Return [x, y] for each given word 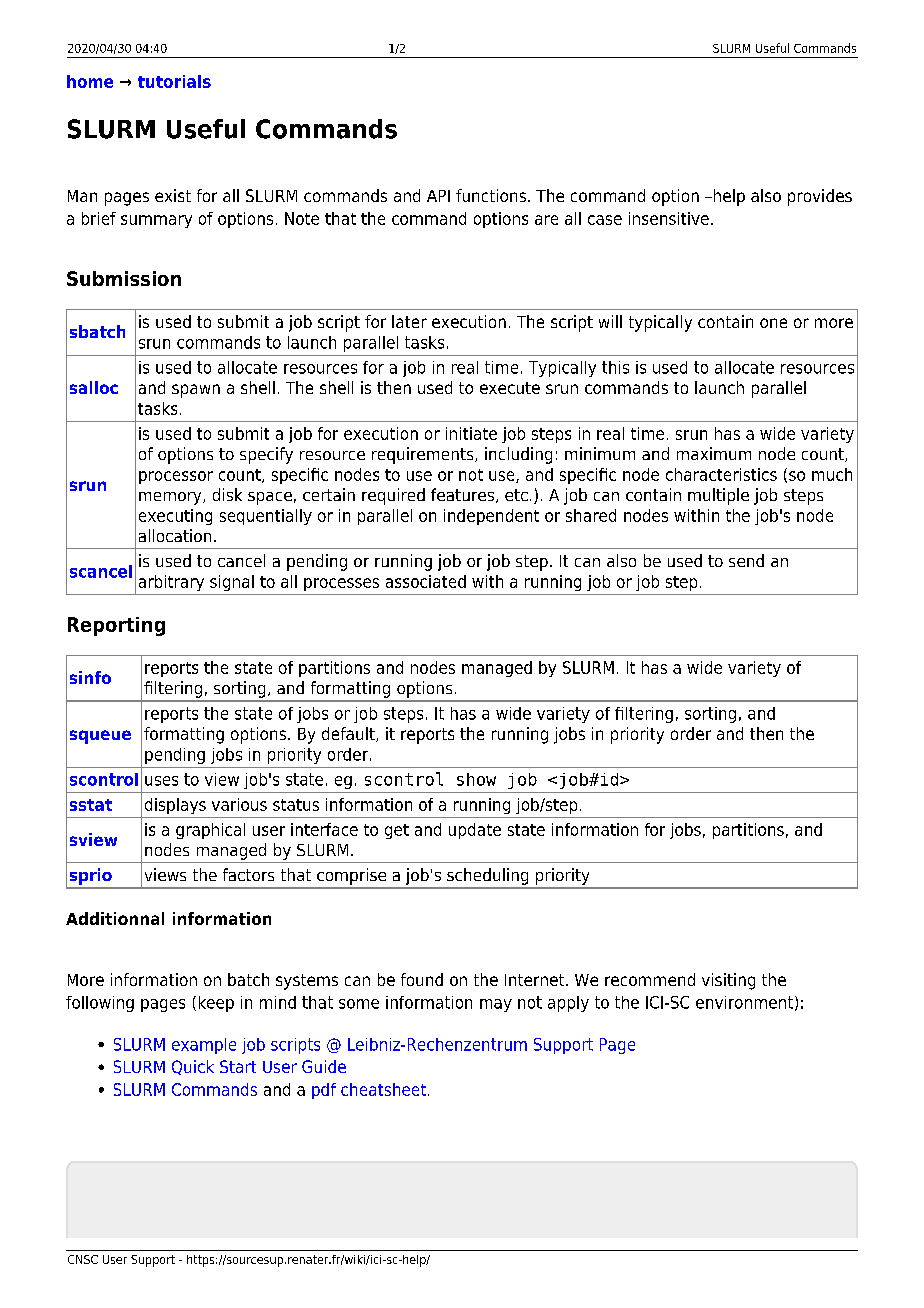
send [746, 560]
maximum [714, 453]
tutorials [174, 81]
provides [820, 197]
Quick [193, 1067]
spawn [196, 391]
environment [744, 1002]
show [476, 779]
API [438, 196]
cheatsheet [383, 1089]
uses [161, 781]
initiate [471, 433]
